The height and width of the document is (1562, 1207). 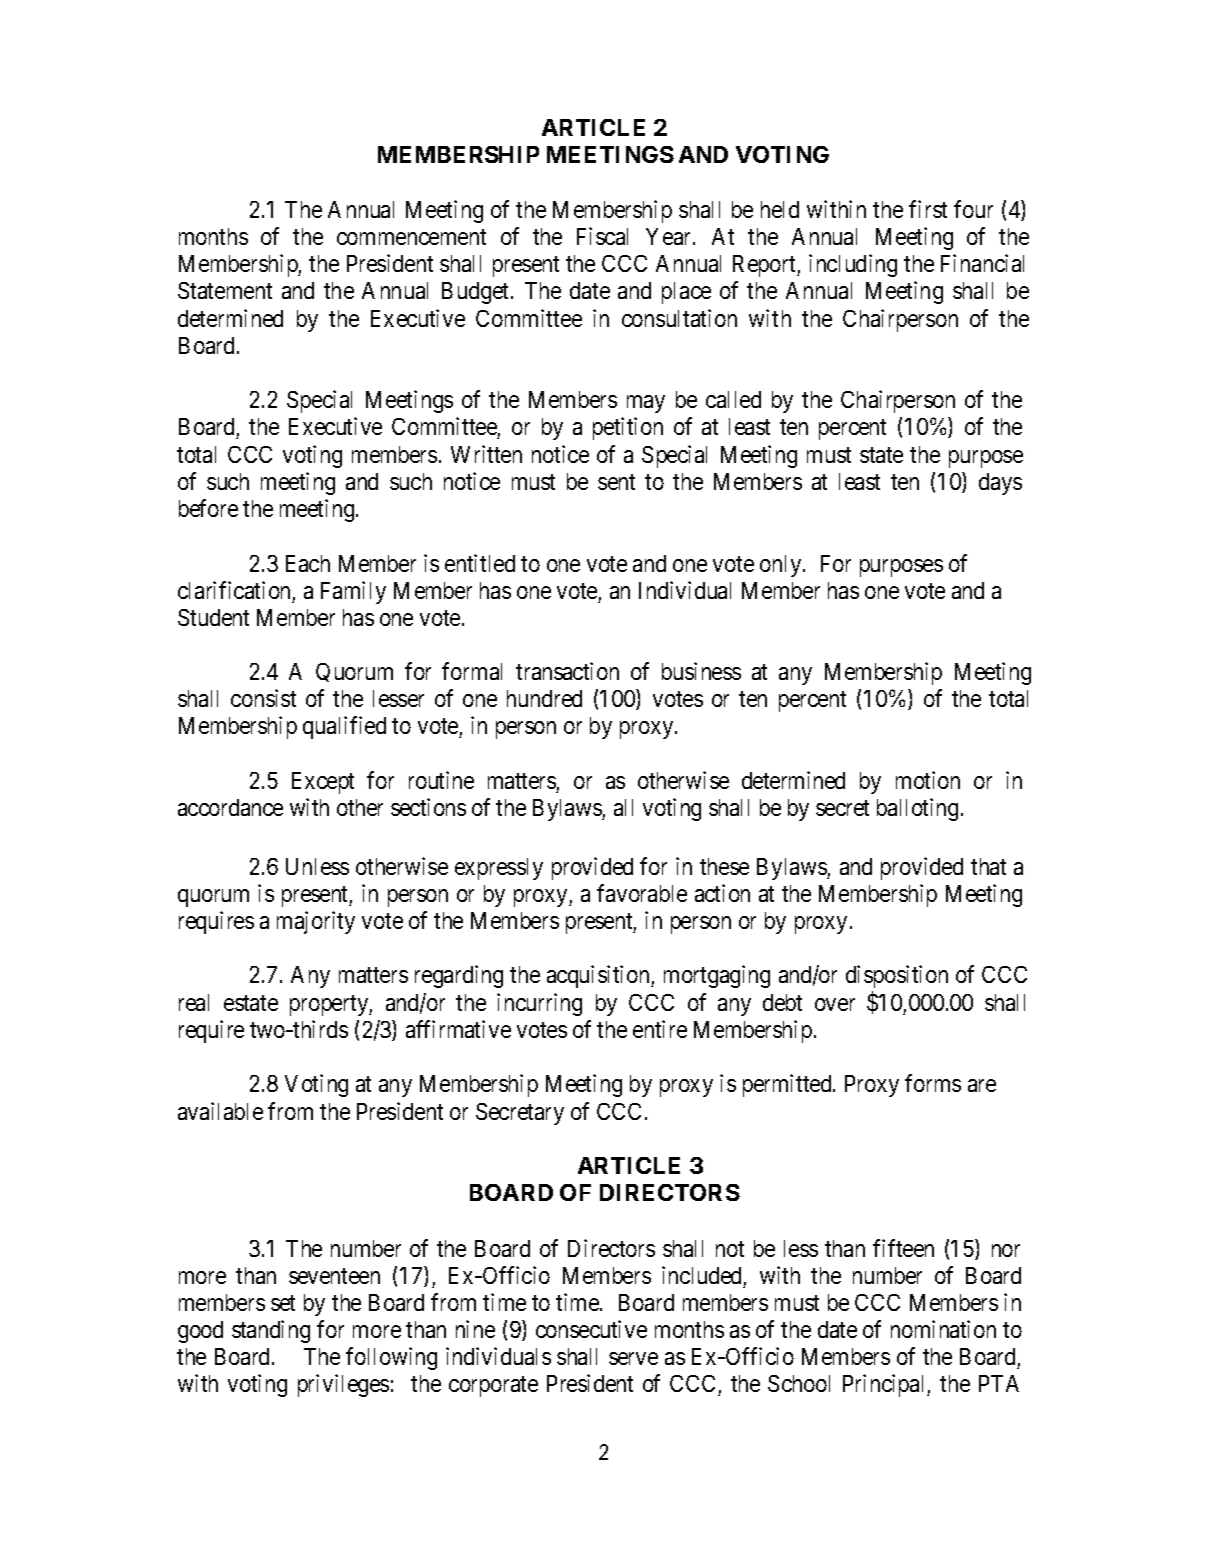 I want to click on entire, so click(x=660, y=1029).
